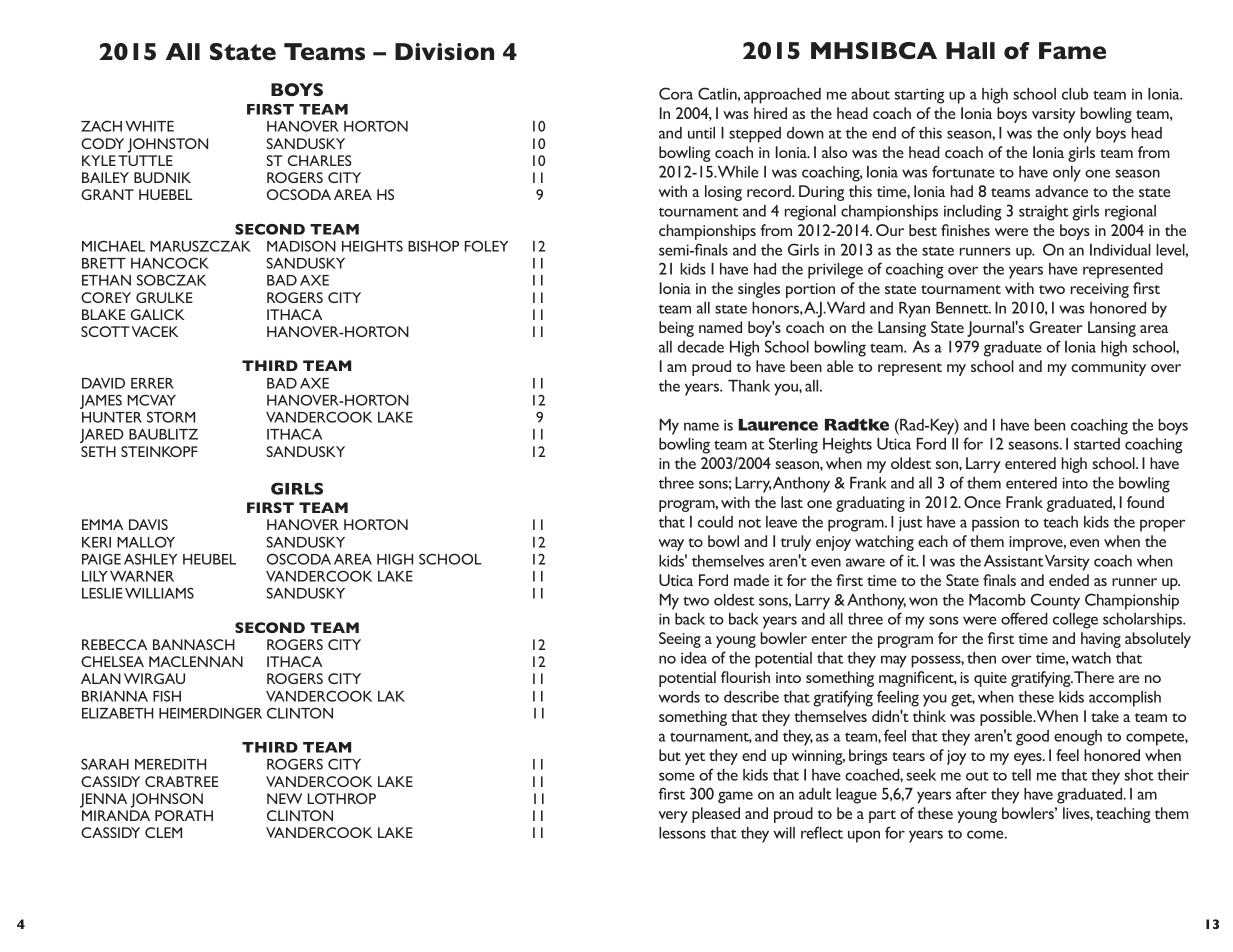 The image size is (1233, 952). Describe the element at coordinates (676, 93) in the image. I see `Cora` at that location.
